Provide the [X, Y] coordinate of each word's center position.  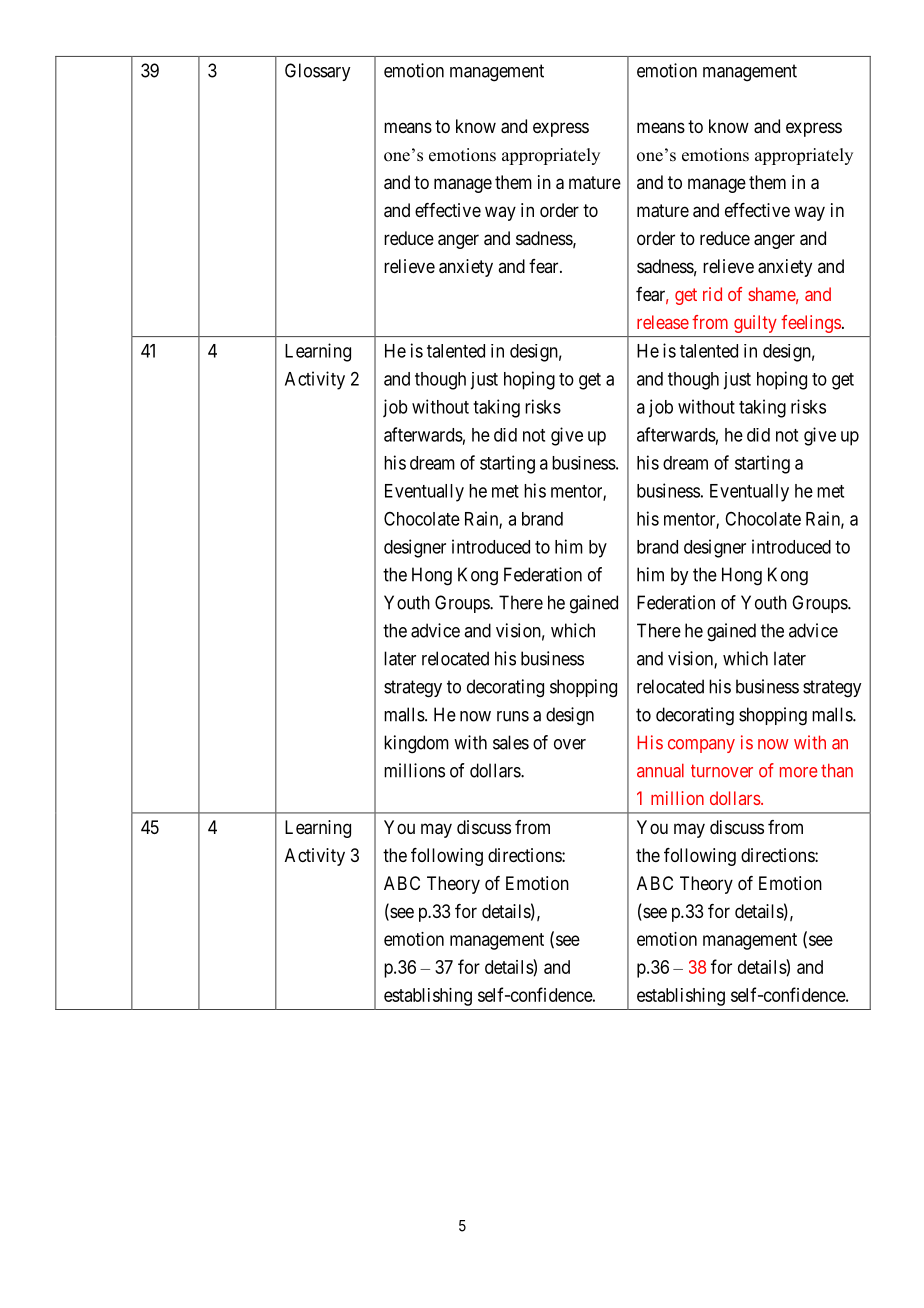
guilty [755, 324]
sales [511, 742]
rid [712, 294]
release [663, 322]
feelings [811, 324]
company [701, 746]
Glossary [317, 72]
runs [513, 716]
